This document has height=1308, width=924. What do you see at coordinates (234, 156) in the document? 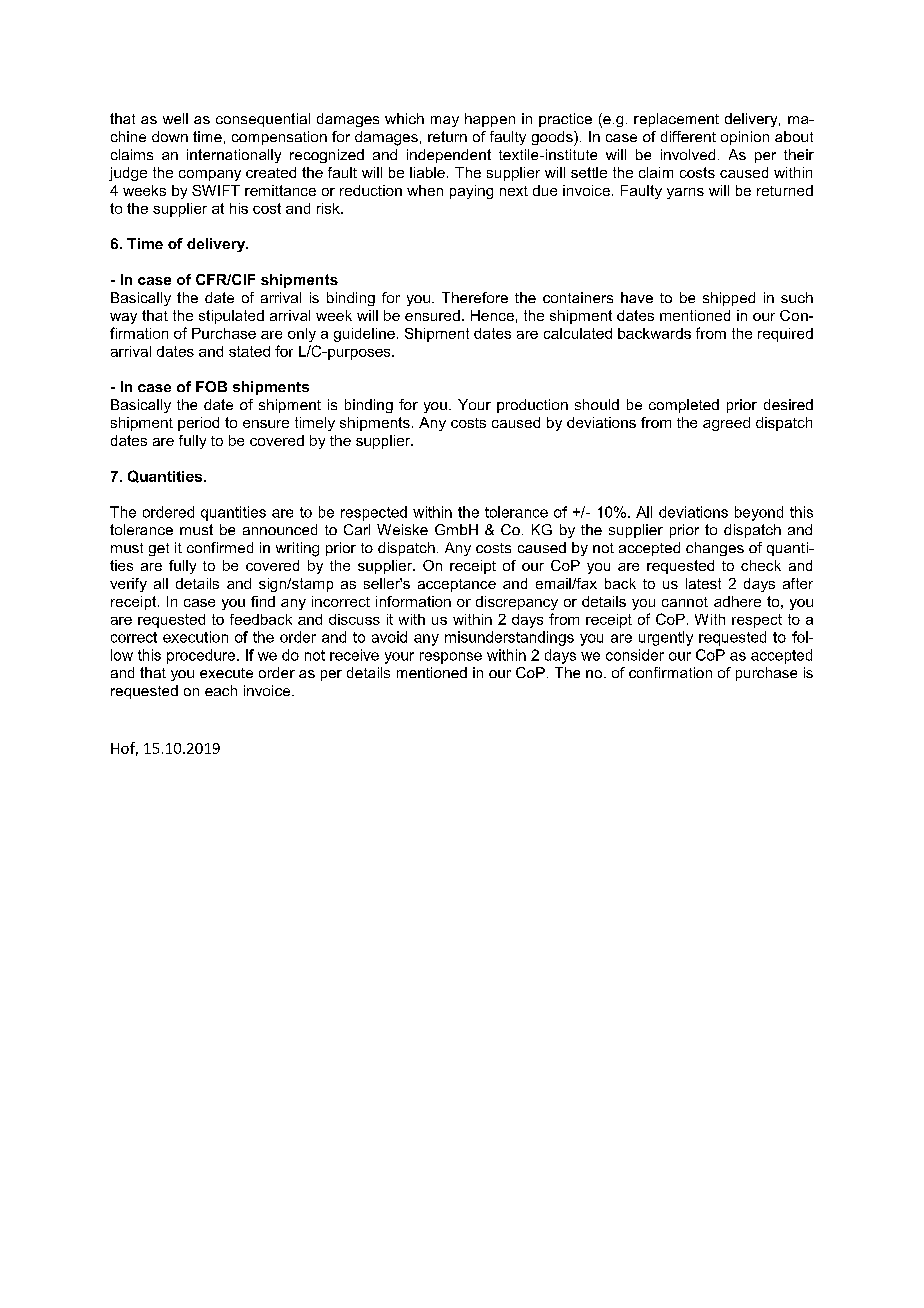
I see `internationally` at bounding box center [234, 156].
